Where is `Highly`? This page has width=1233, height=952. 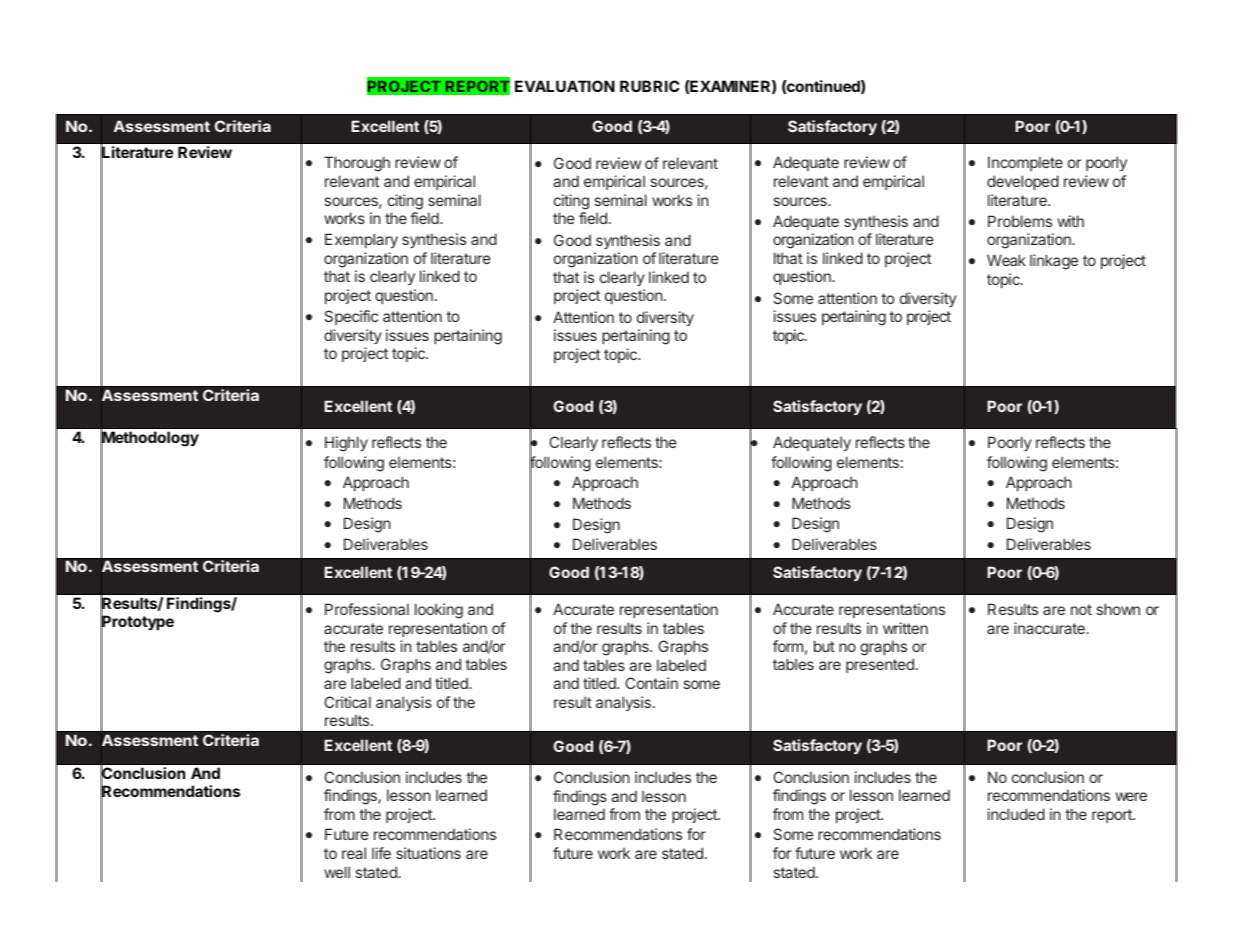 Highly is located at coordinates (346, 444).
